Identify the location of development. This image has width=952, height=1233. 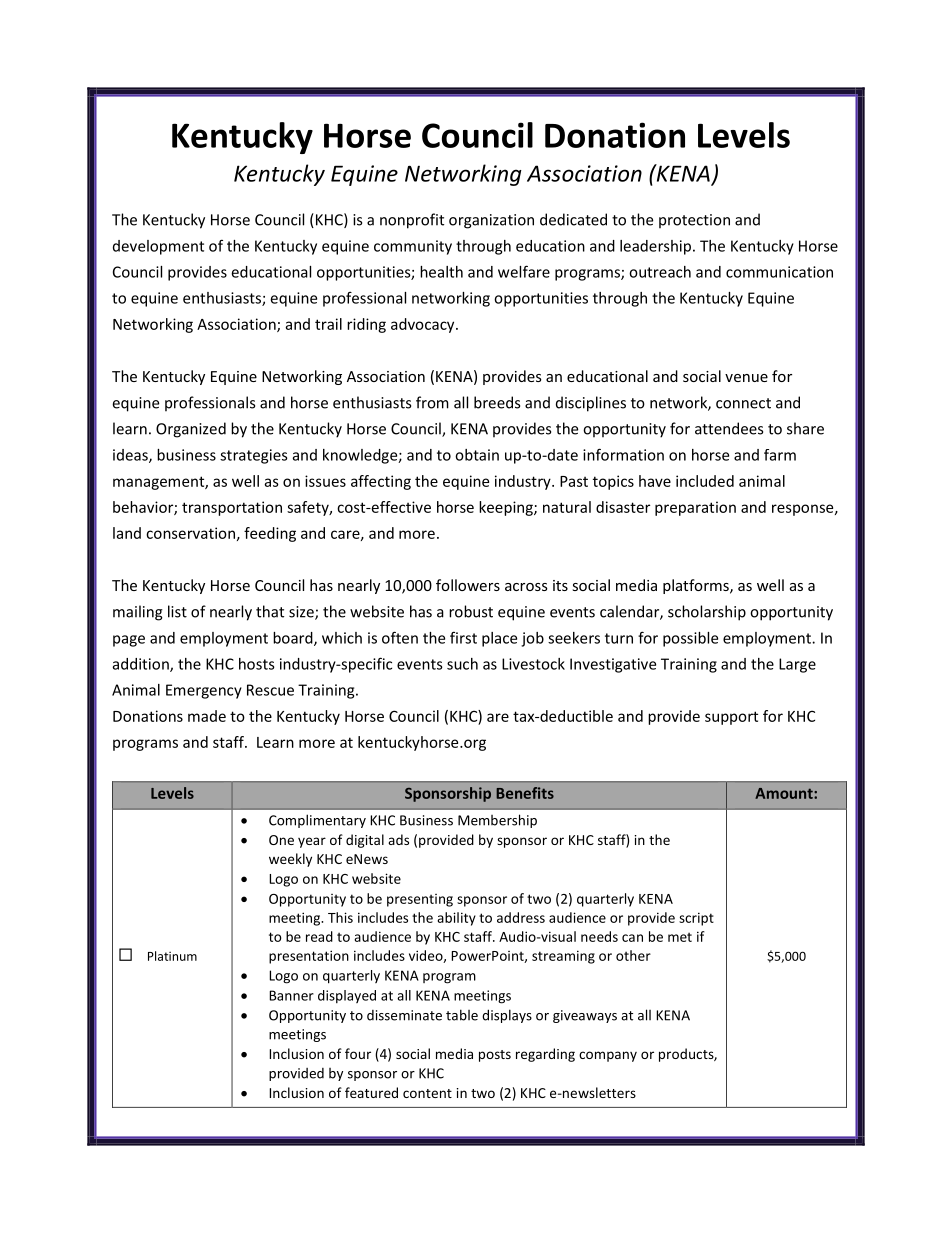
(158, 247).
